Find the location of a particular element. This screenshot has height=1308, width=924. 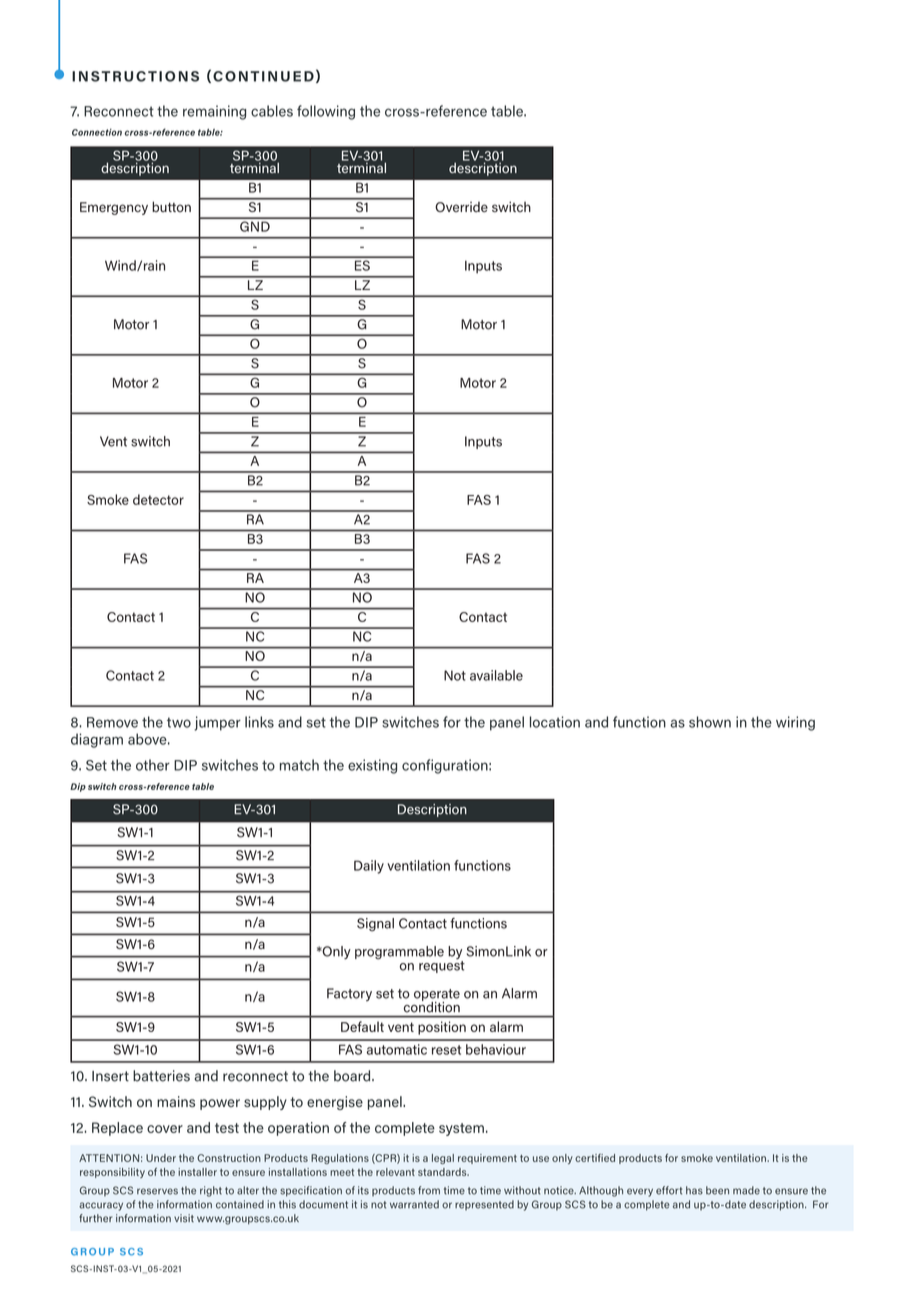

shown is located at coordinates (710, 722).
